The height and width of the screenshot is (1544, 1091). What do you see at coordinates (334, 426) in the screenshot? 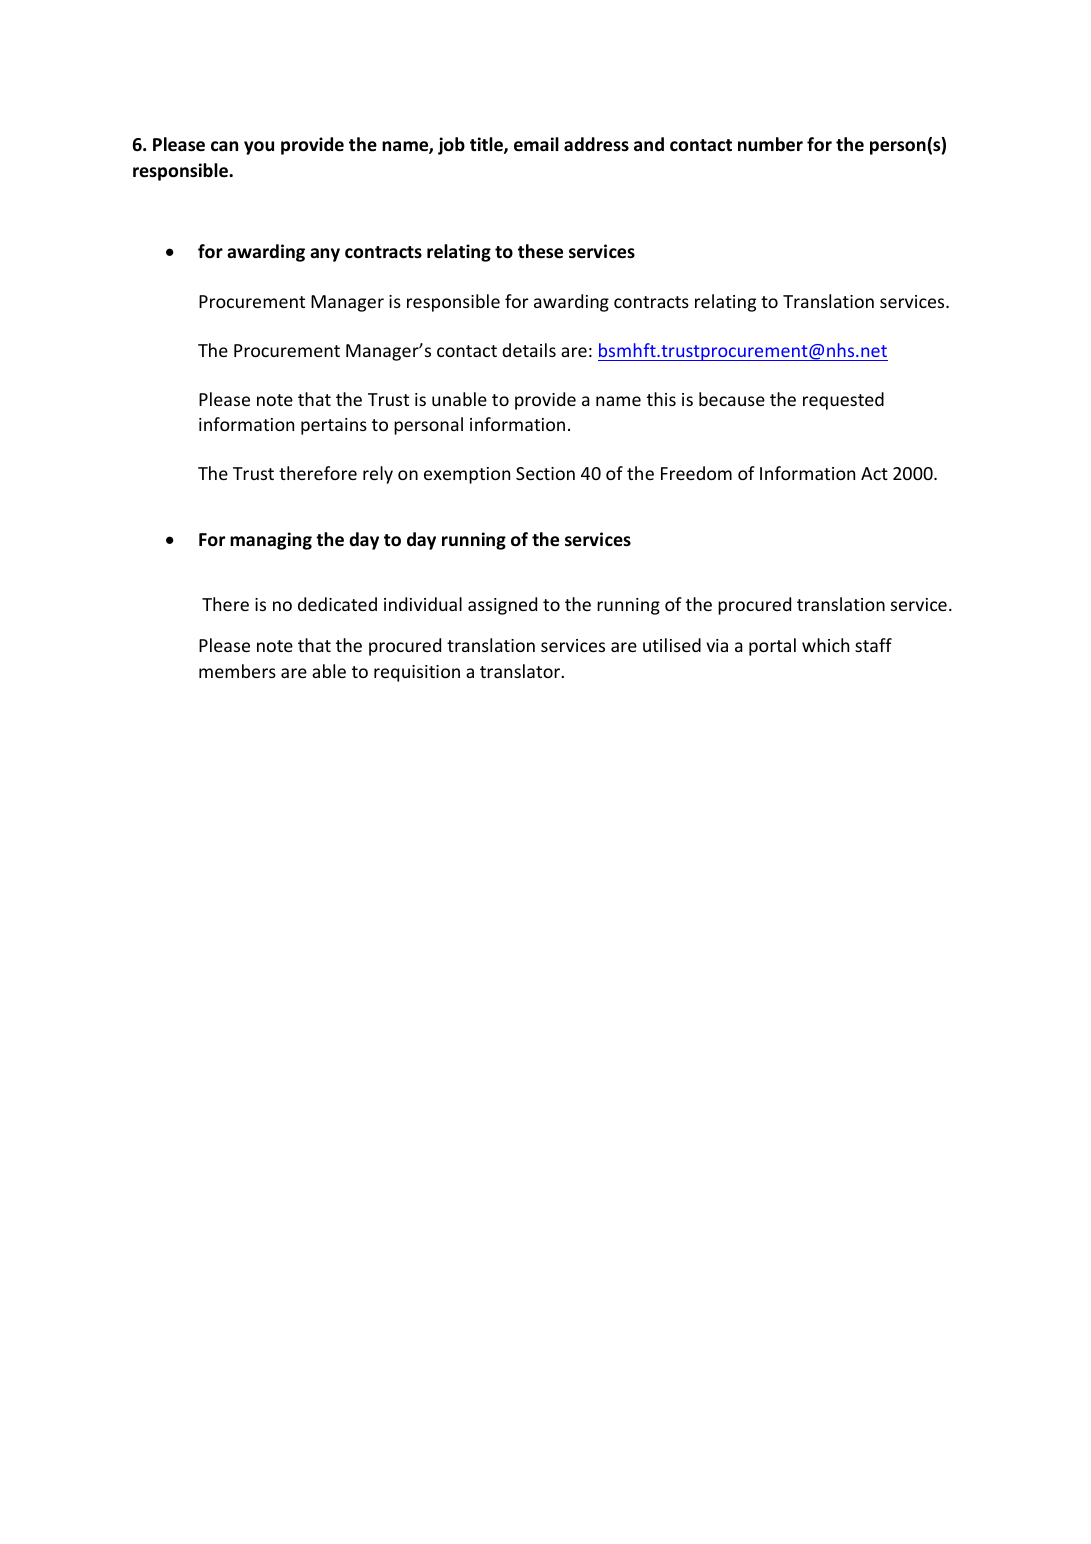
I see `pertains` at bounding box center [334, 426].
